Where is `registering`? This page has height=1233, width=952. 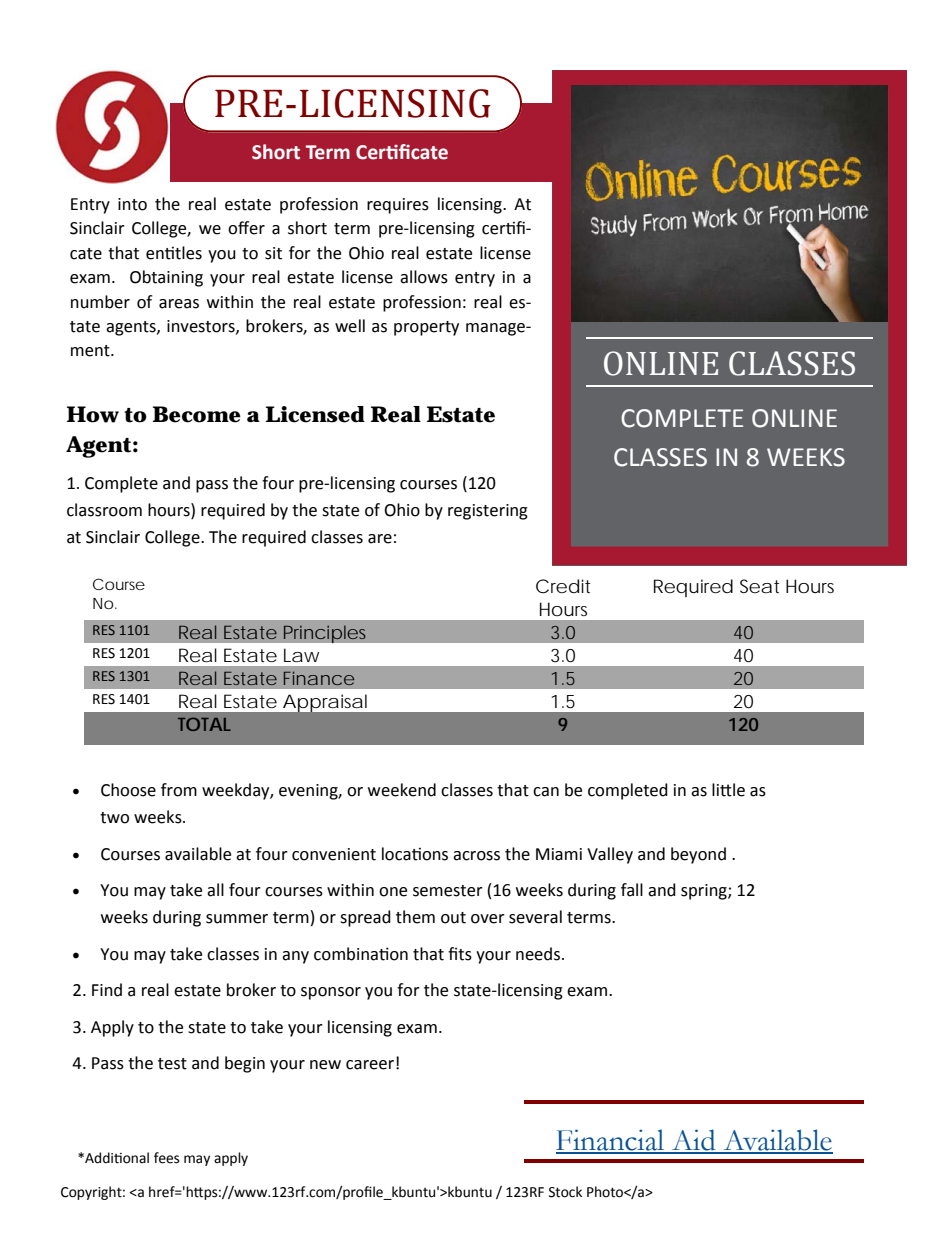 registering is located at coordinates (488, 512).
